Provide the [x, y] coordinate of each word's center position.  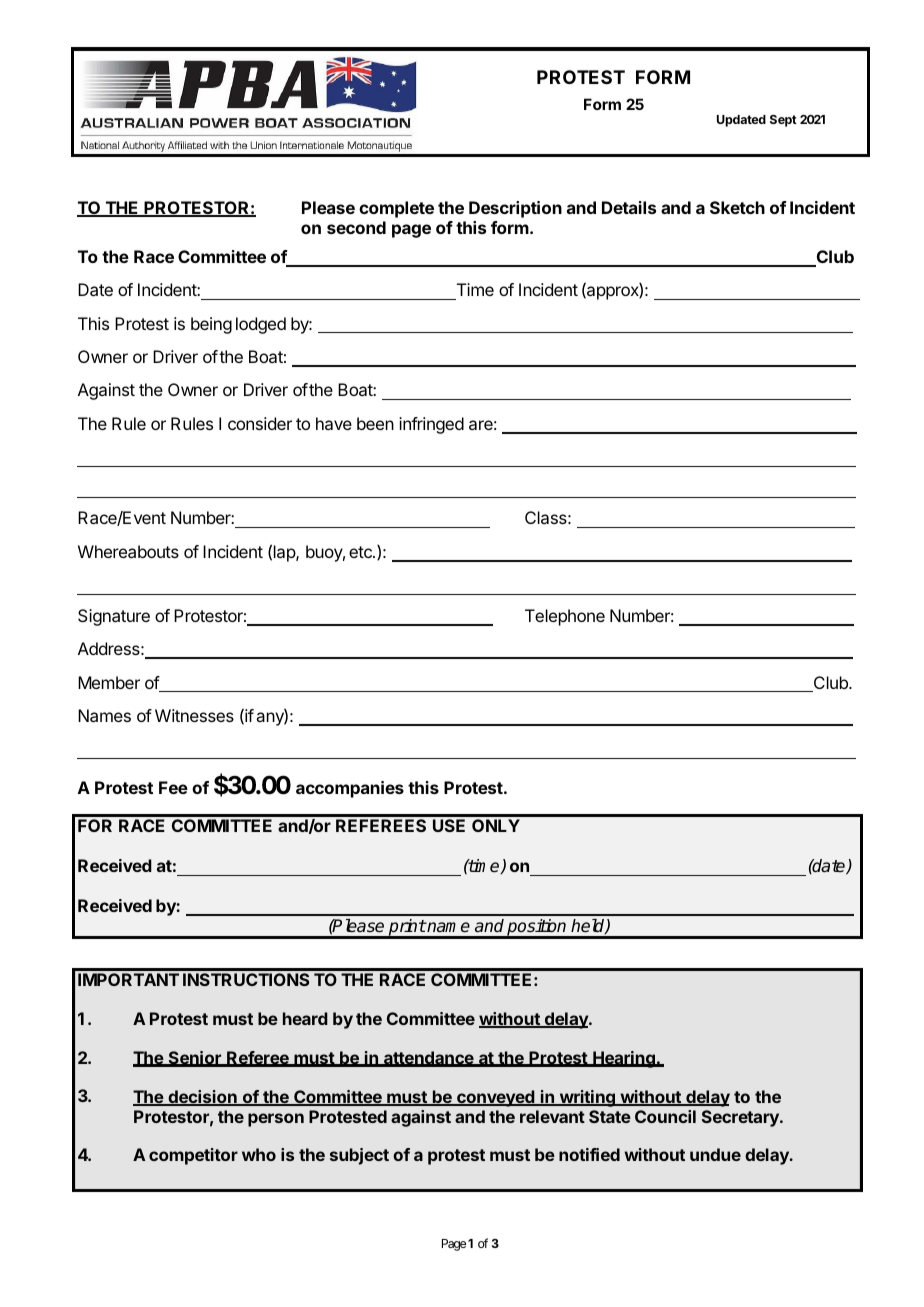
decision [202, 1098]
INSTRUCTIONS [246, 979]
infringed [431, 425]
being [211, 325]
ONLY [496, 825]
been [375, 423]
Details [629, 207]
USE [449, 825]
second [356, 227]
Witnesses [194, 715]
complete [396, 209]
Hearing [624, 1059]
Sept [783, 121]
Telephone [565, 617]
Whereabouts [128, 551]
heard [305, 1018]
